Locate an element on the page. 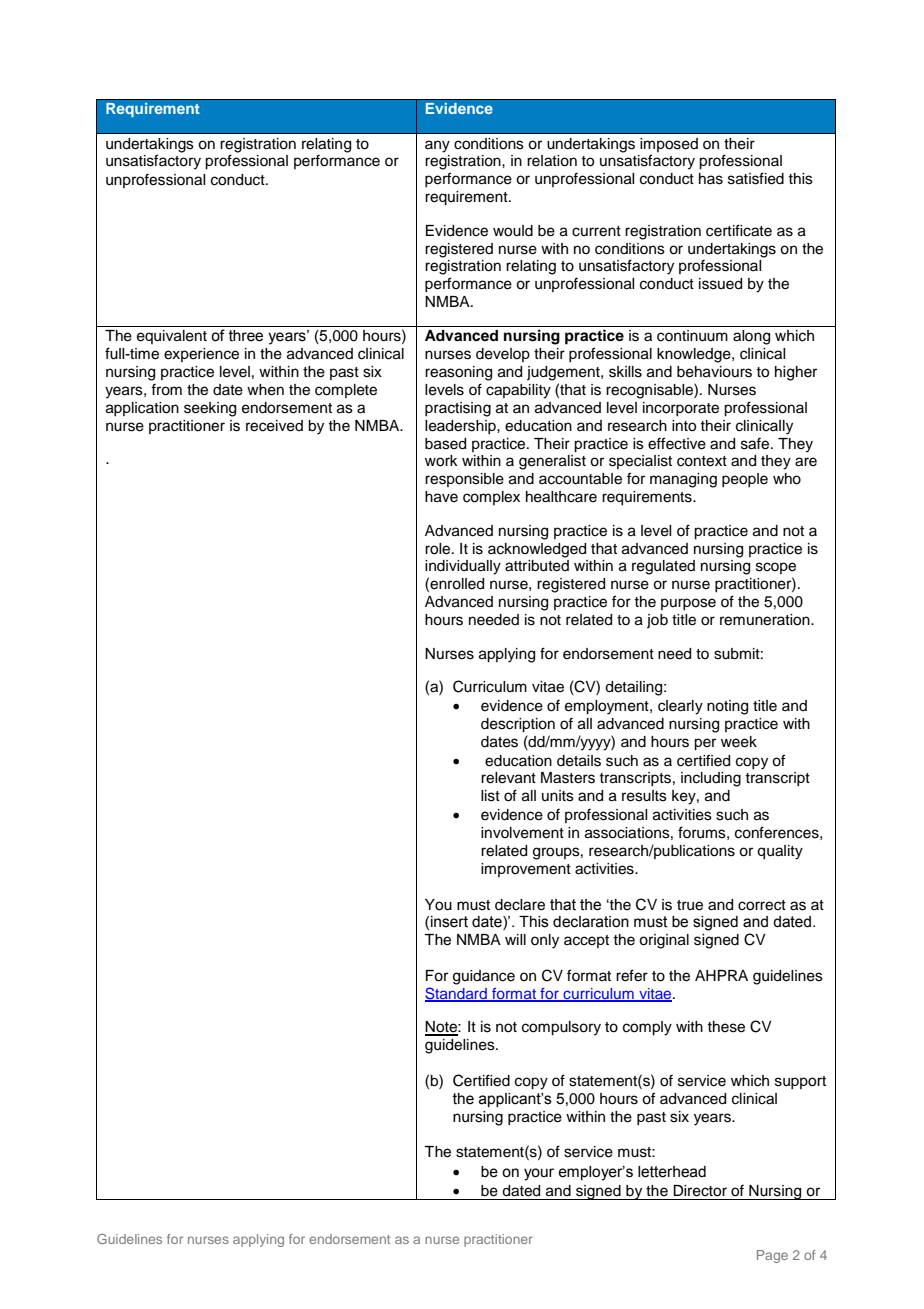  Page is located at coordinates (772, 1256).
